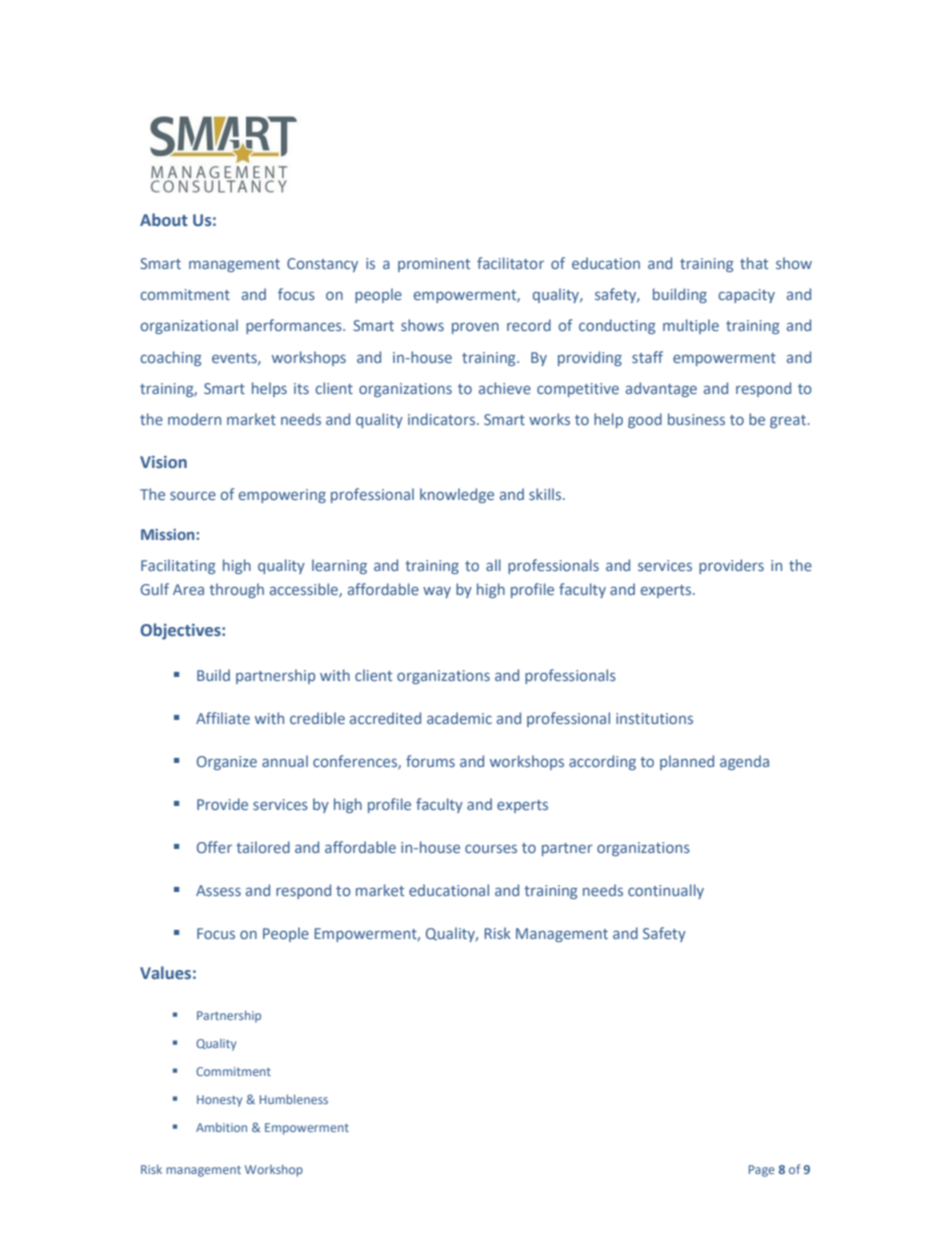 This document has width=952, height=1233. Describe the element at coordinates (221, 1127) in the document. I see `Ambition` at that location.
